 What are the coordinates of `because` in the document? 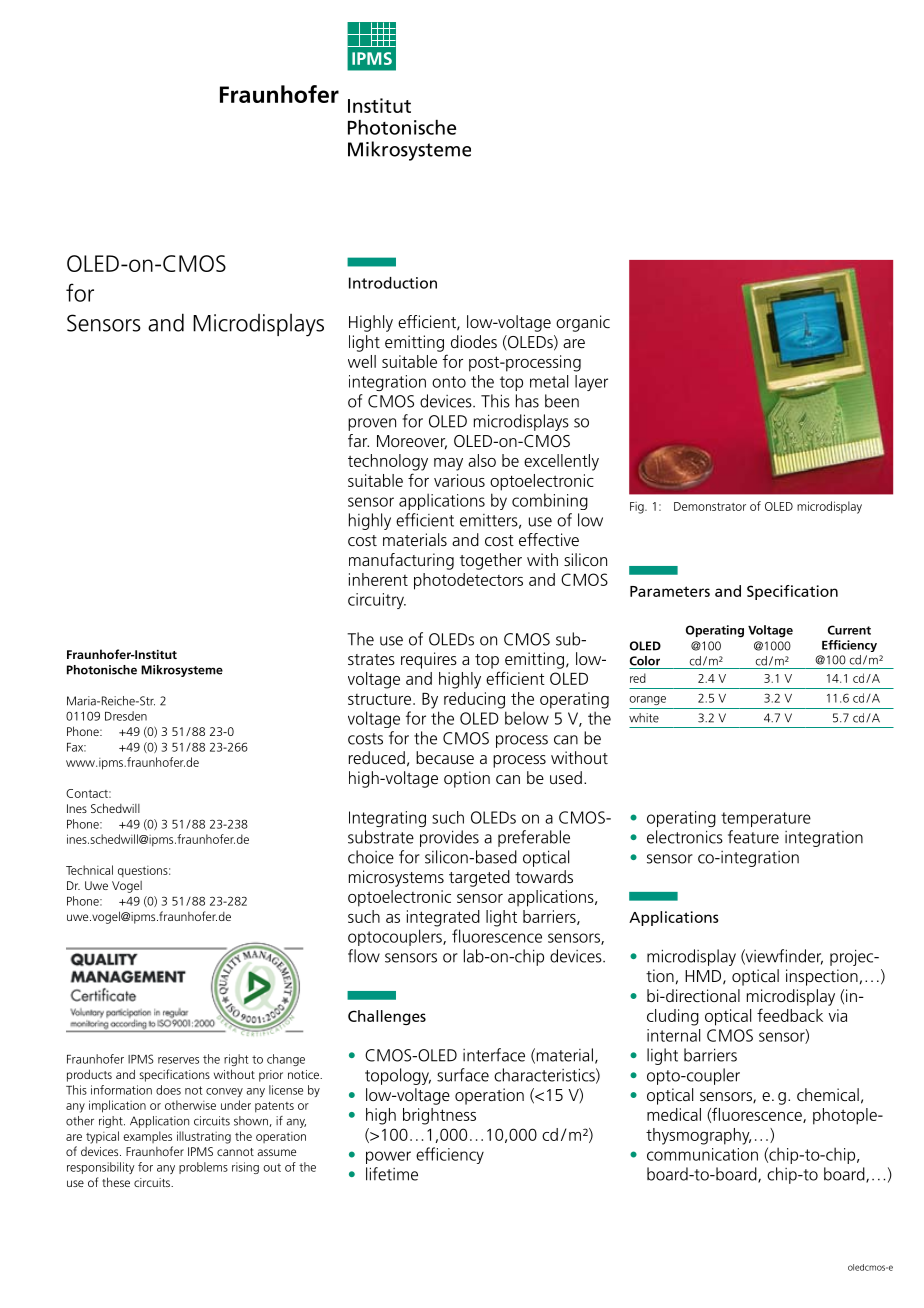 It's located at (445, 757).
